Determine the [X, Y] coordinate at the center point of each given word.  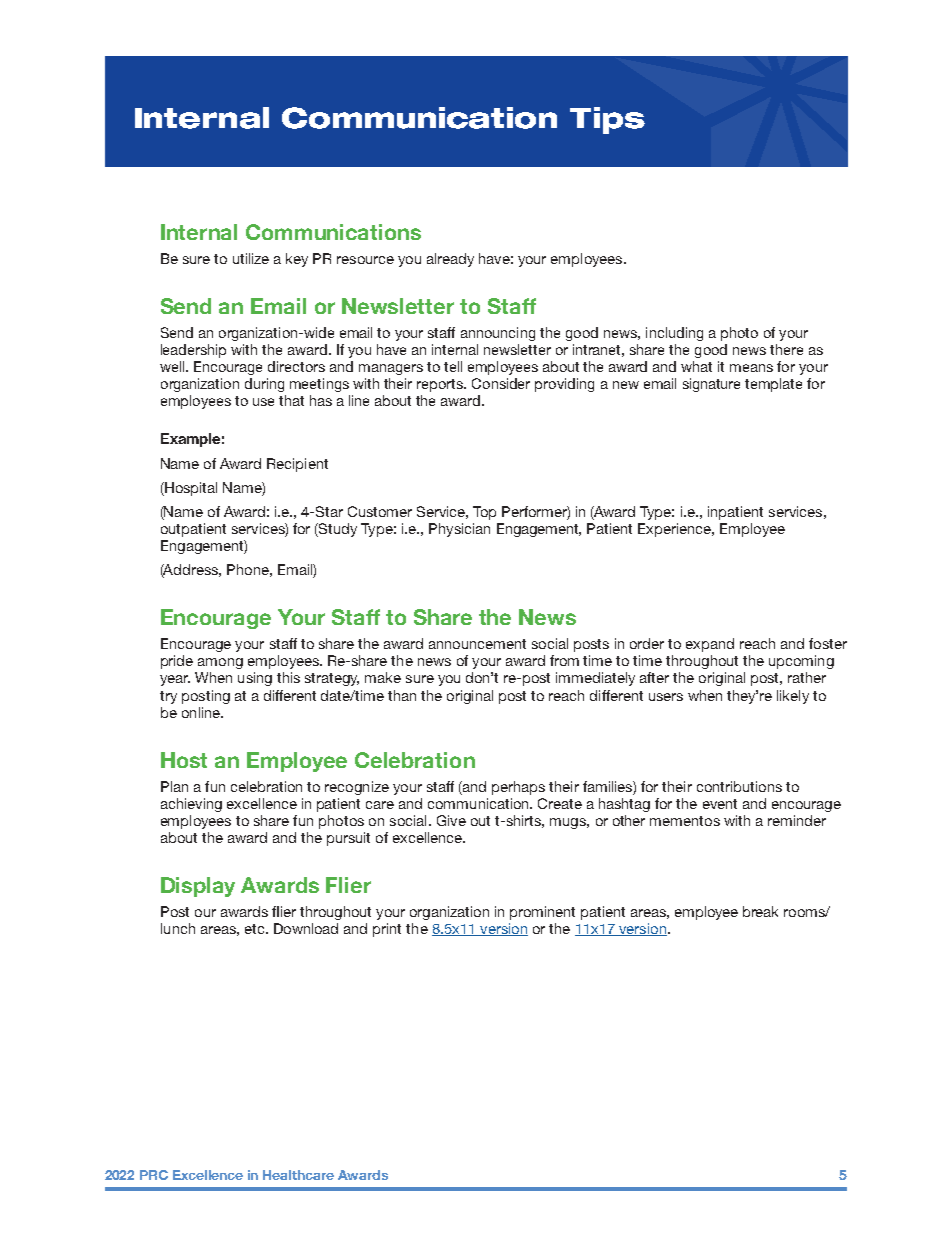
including [674, 334]
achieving [191, 805]
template [773, 385]
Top [484, 513]
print [387, 930]
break [760, 911]
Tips [607, 120]
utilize [251, 258]
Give [451, 820]
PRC [154, 1175]
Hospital [190, 489]
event [720, 804]
